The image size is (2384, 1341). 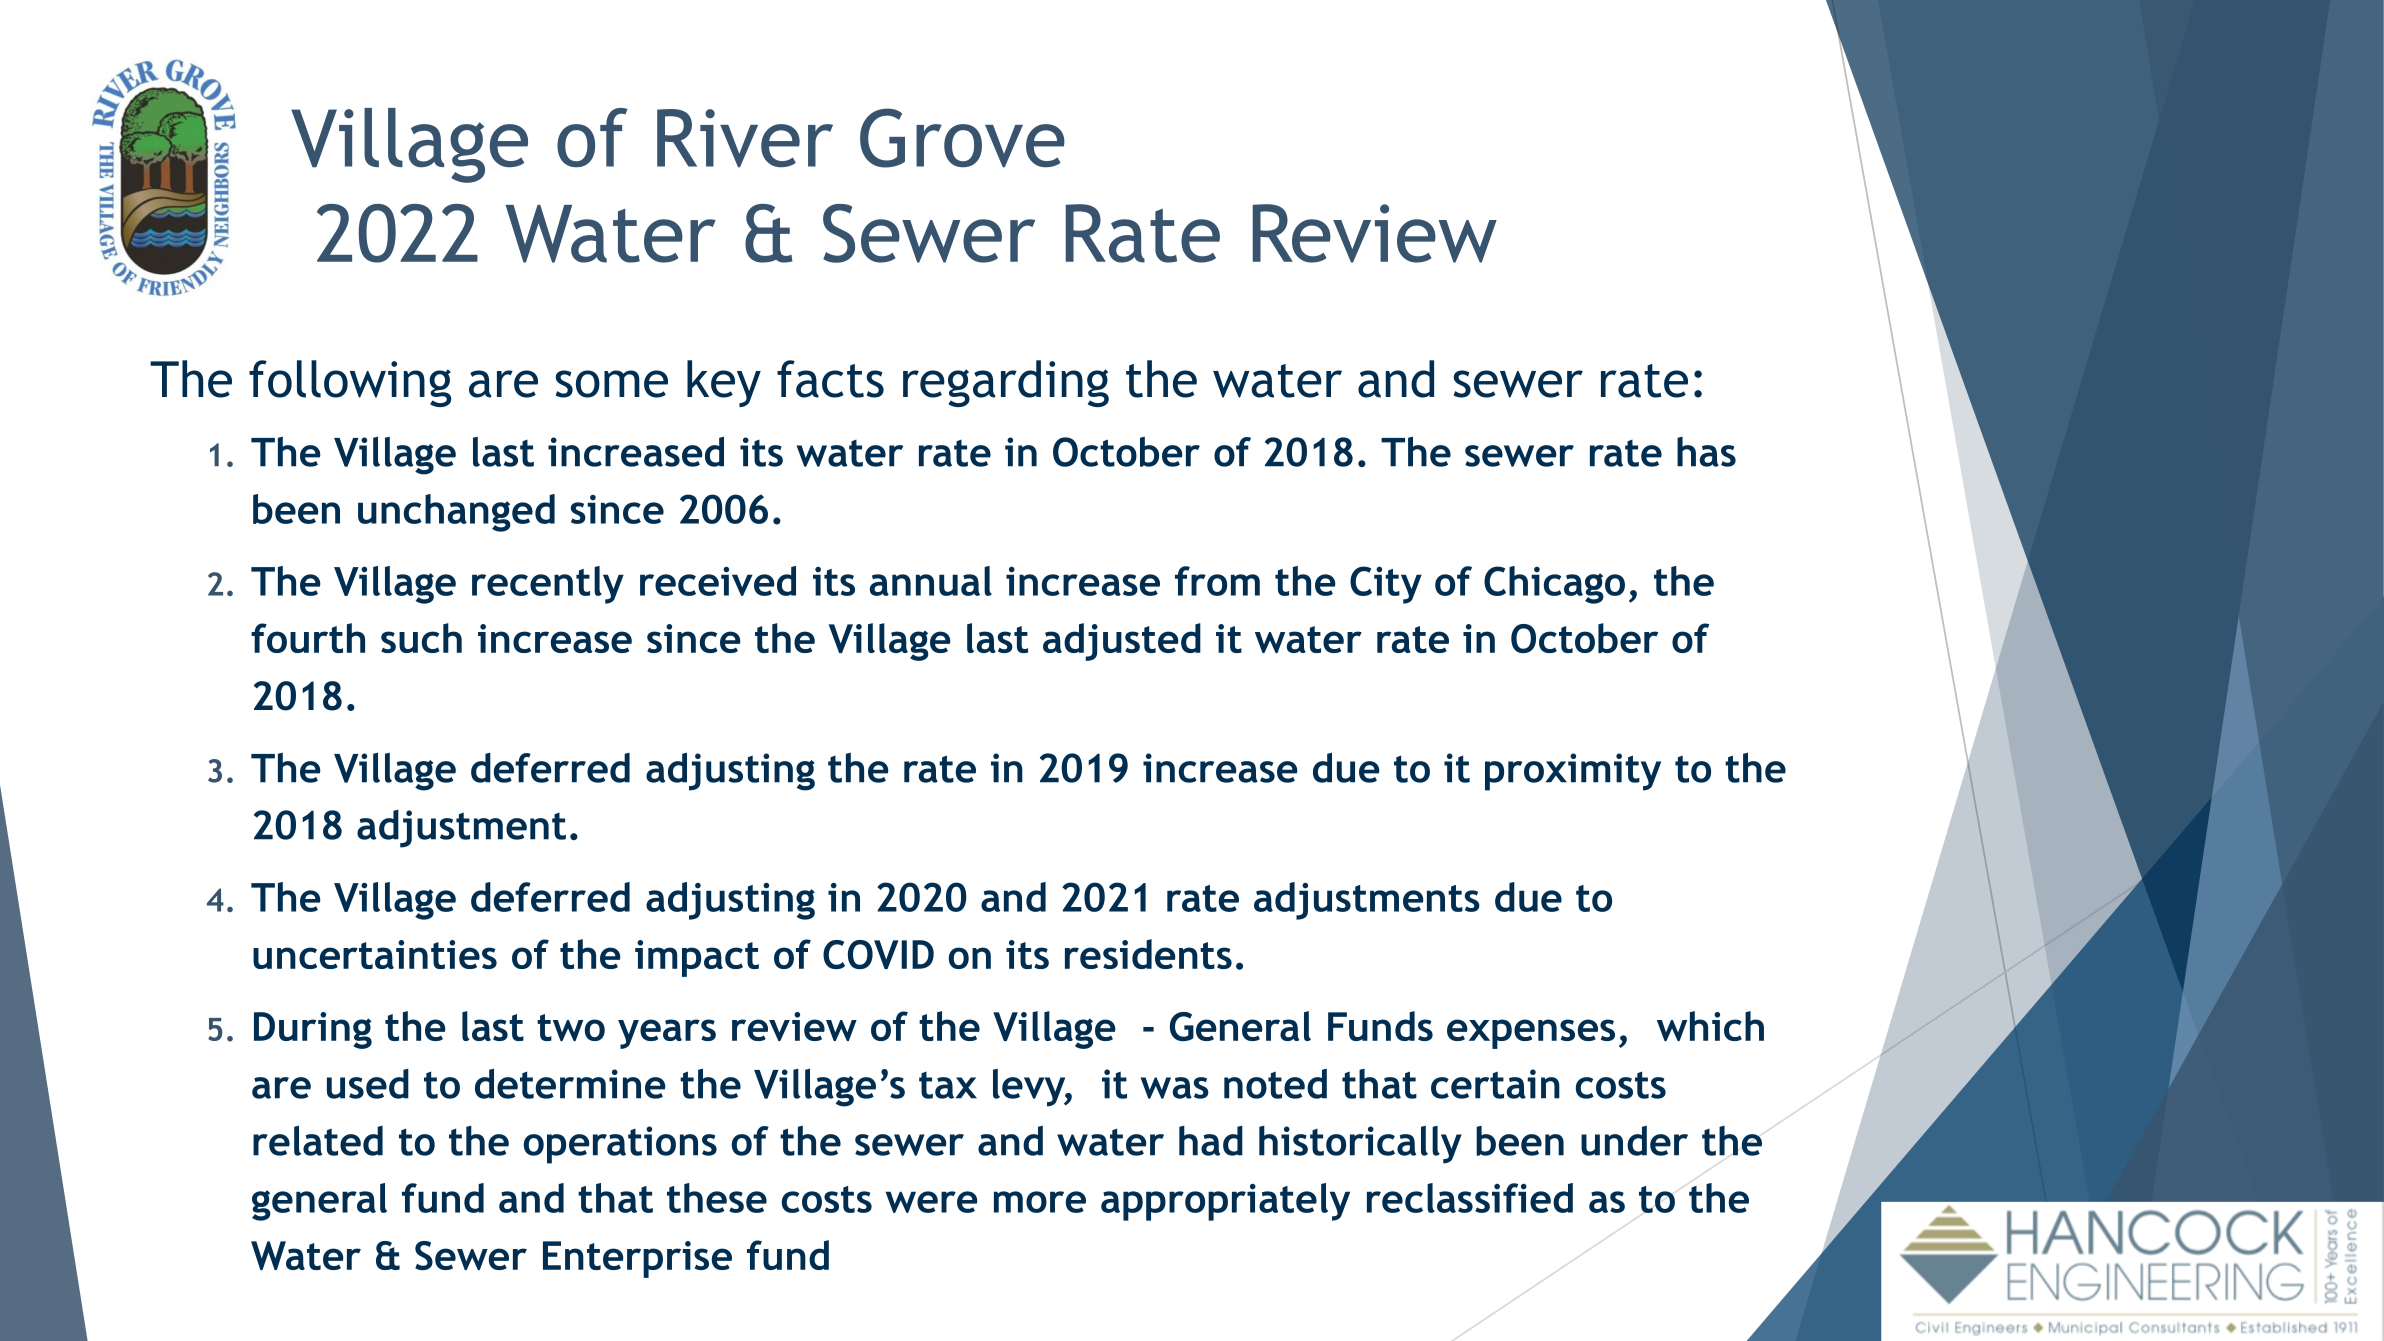 What do you see at coordinates (1706, 452) in the image?
I see `has` at bounding box center [1706, 452].
